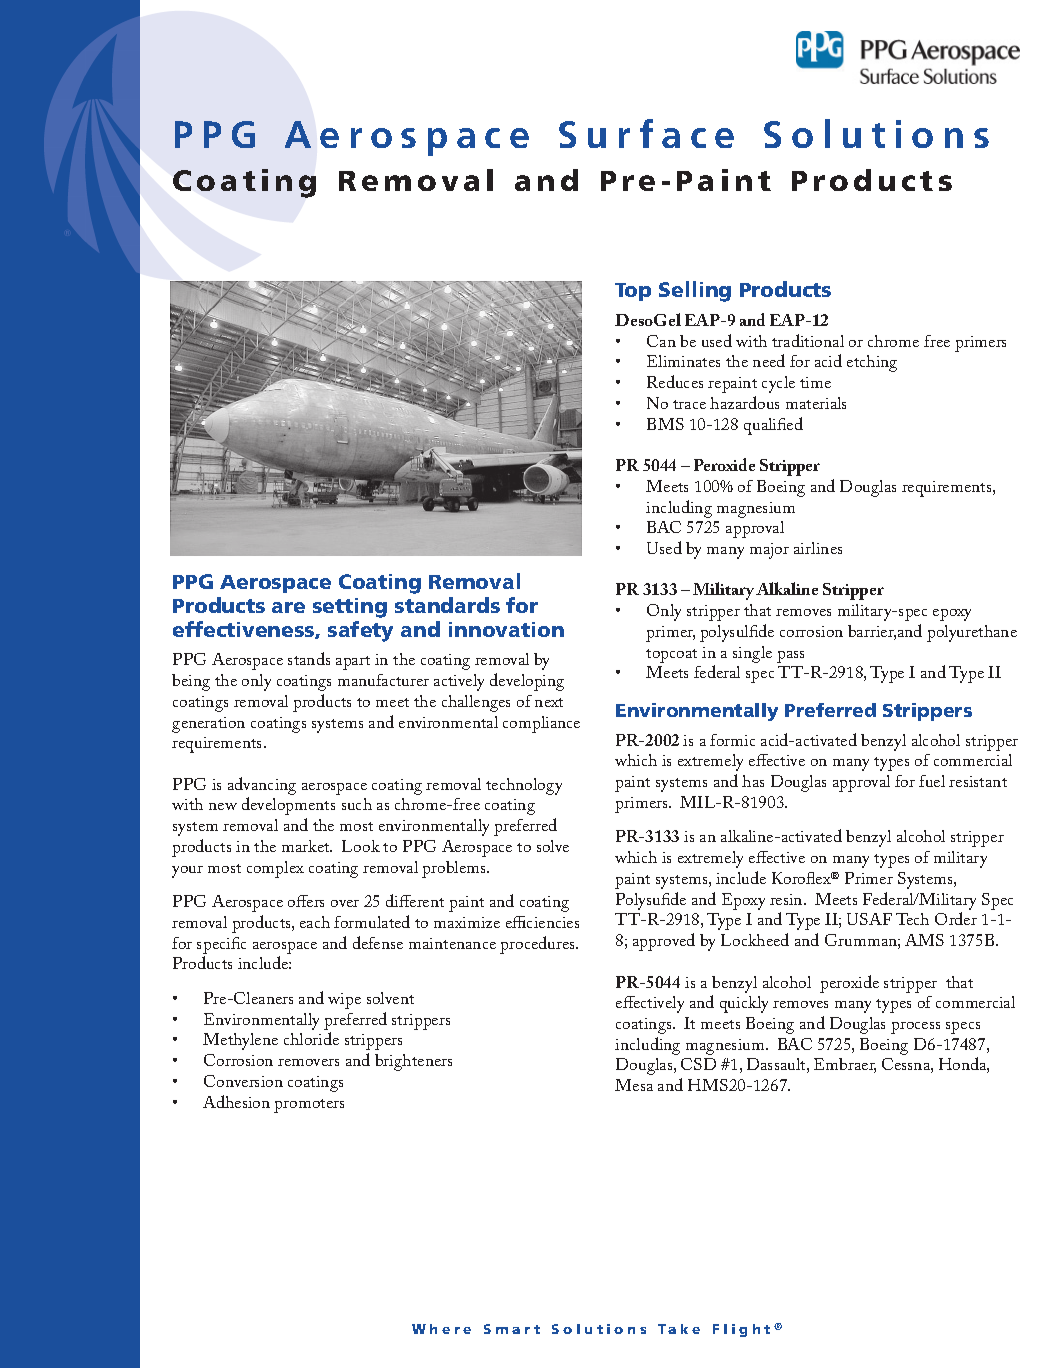 The height and width of the image is (1368, 1057). I want to click on traditional, so click(808, 340).
